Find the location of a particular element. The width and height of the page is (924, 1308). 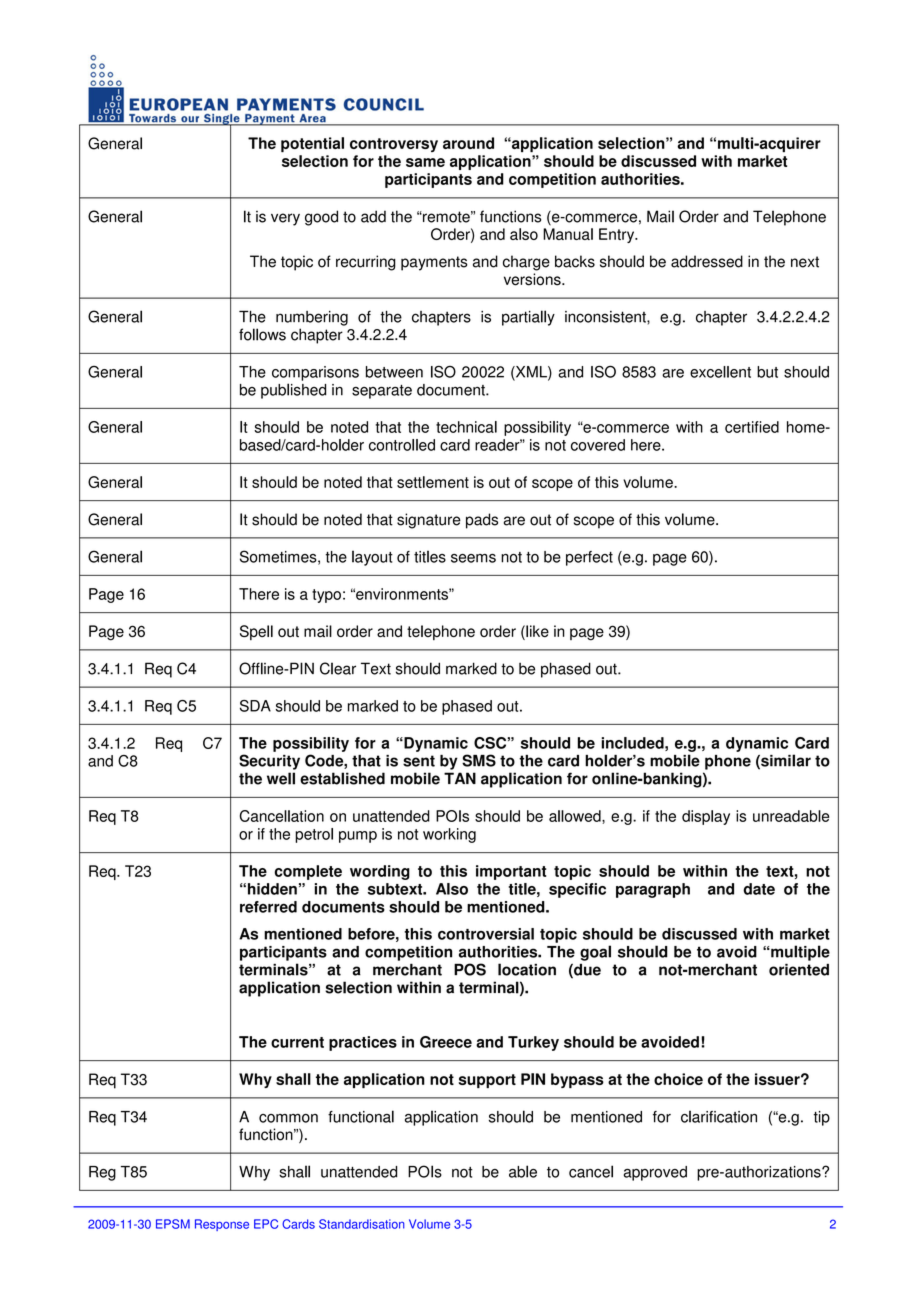

approved is located at coordinates (655, 1173).
